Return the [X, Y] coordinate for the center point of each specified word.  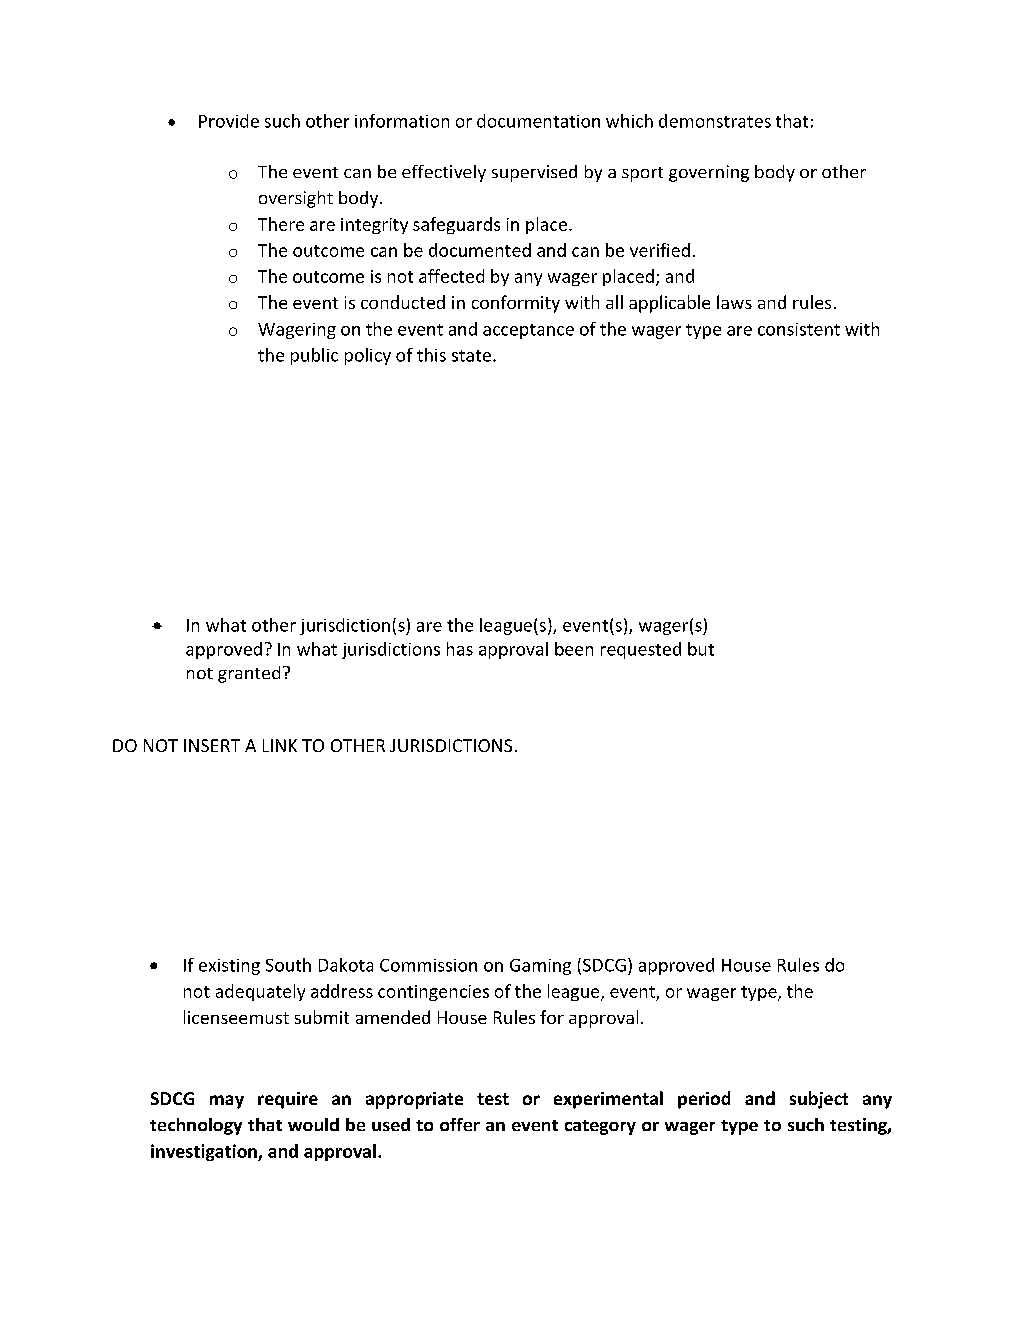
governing [709, 173]
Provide [229, 121]
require [288, 1100]
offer [460, 1124]
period [704, 1100]
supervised [534, 173]
